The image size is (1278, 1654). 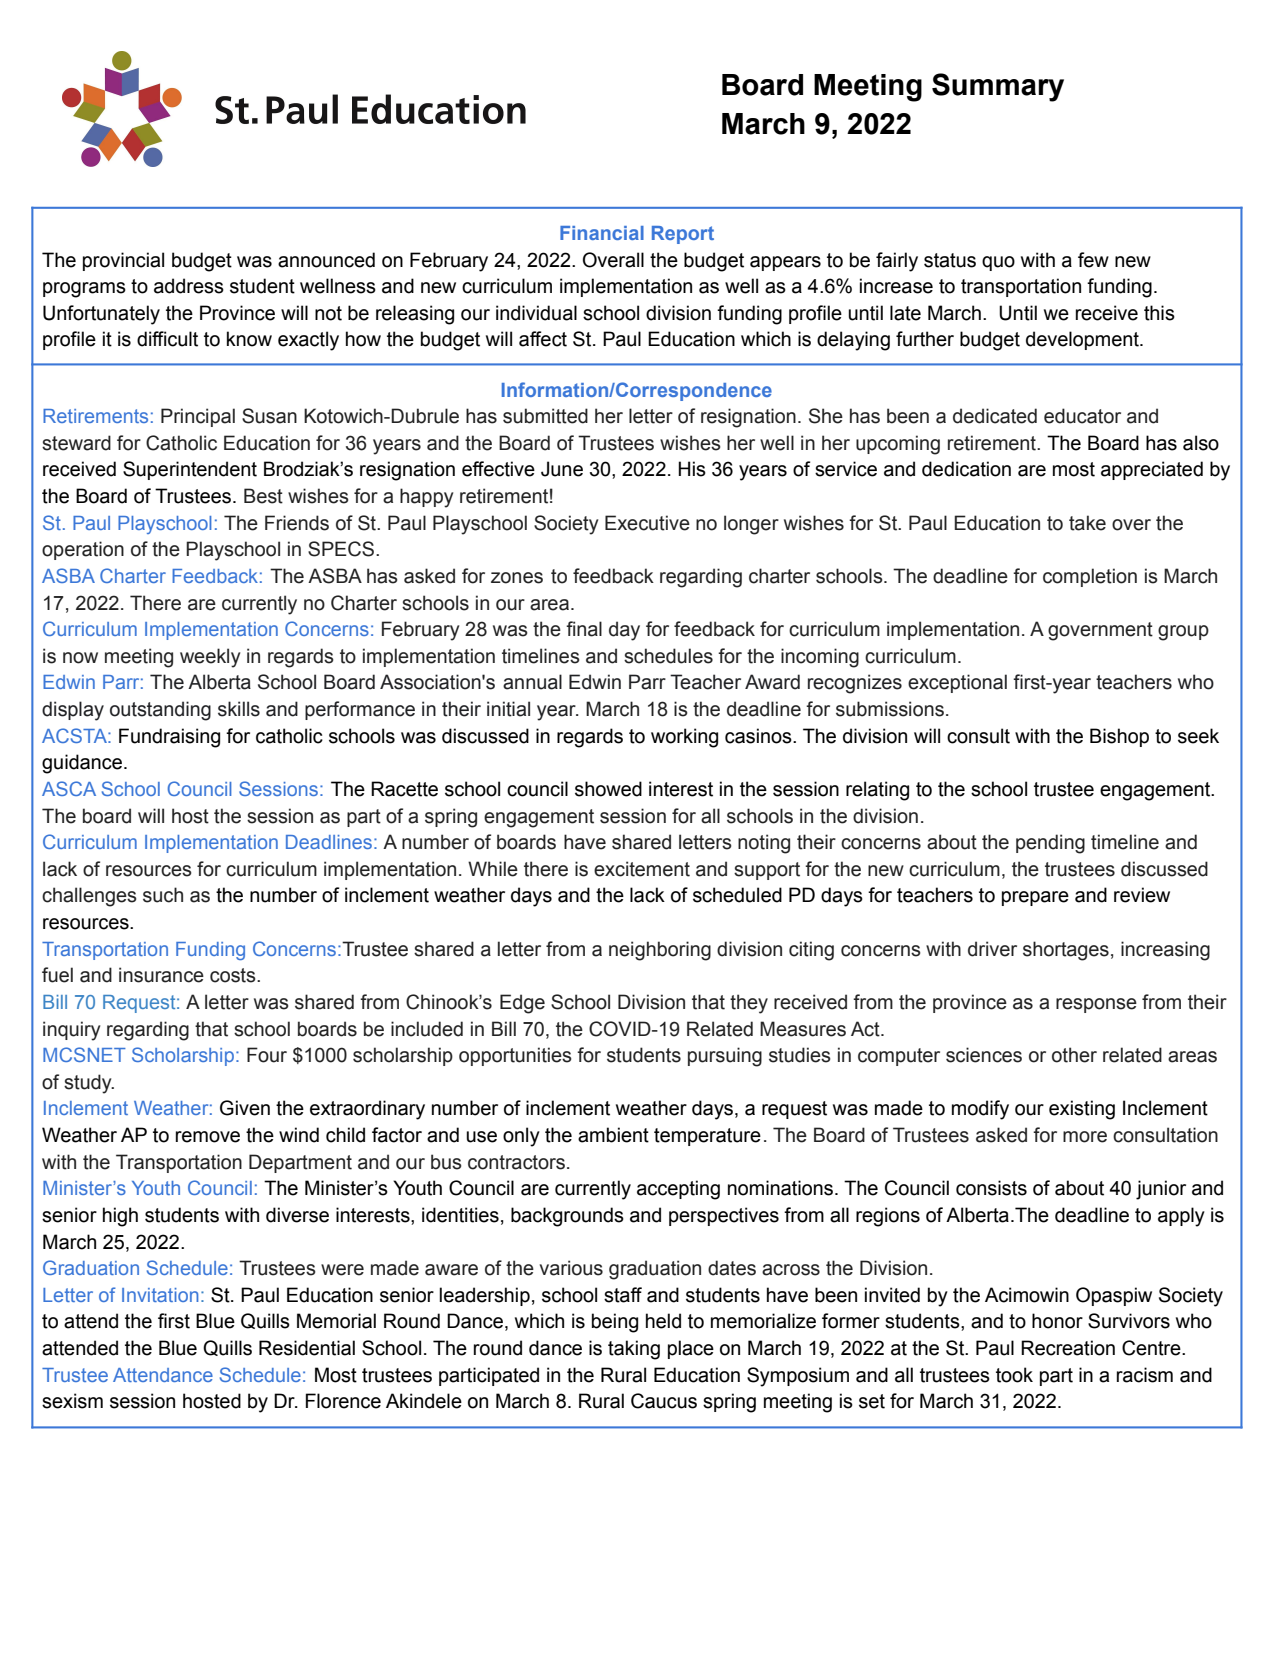 I want to click on provincial, so click(x=123, y=261).
